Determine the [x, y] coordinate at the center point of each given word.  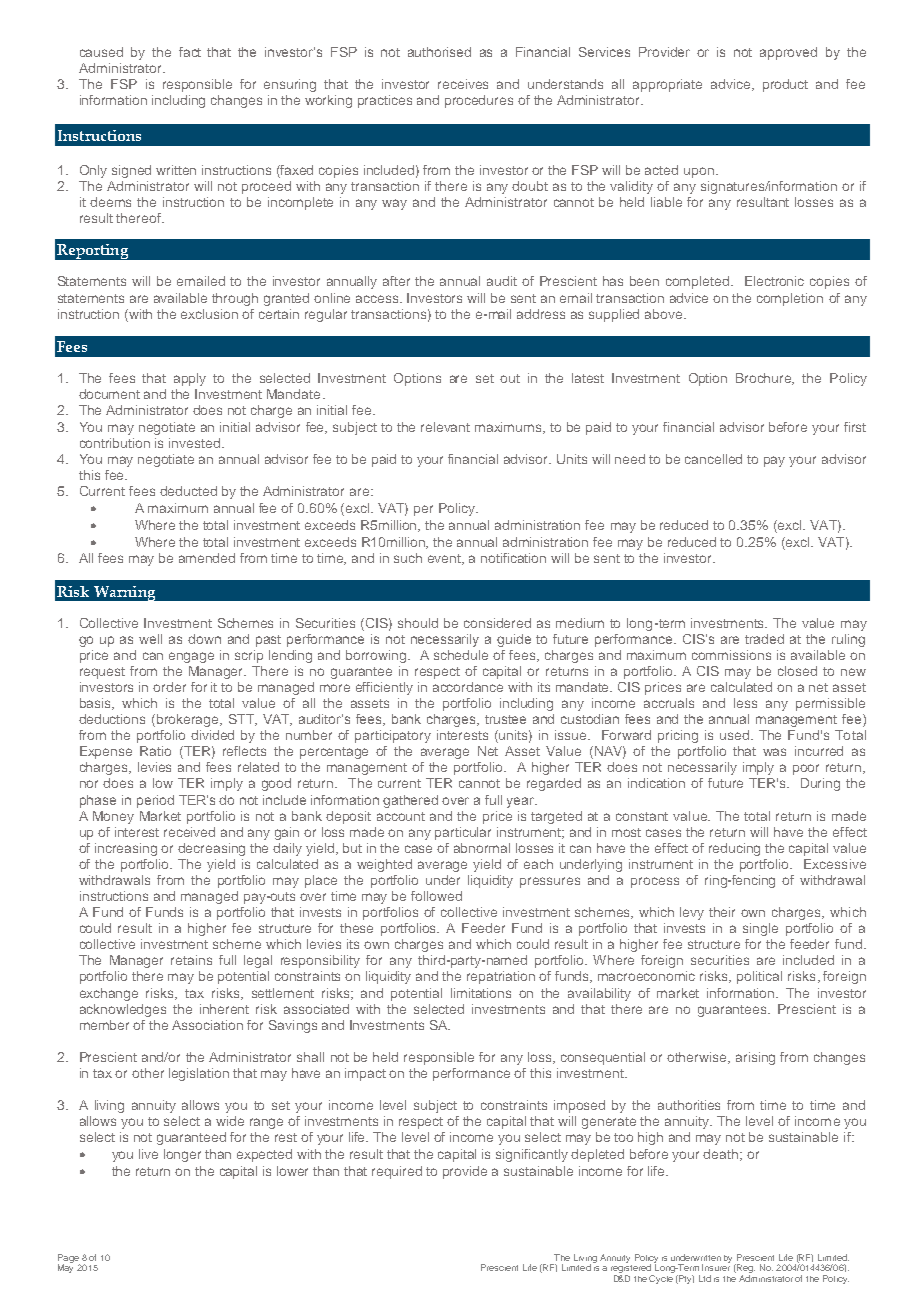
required [397, 1172]
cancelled [713, 459]
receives [463, 84]
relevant [445, 427]
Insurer [716, 1266]
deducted [188, 491]
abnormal [482, 848]
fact [190, 52]
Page [69, 1259]
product [785, 85]
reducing [734, 849]
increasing [126, 849]
